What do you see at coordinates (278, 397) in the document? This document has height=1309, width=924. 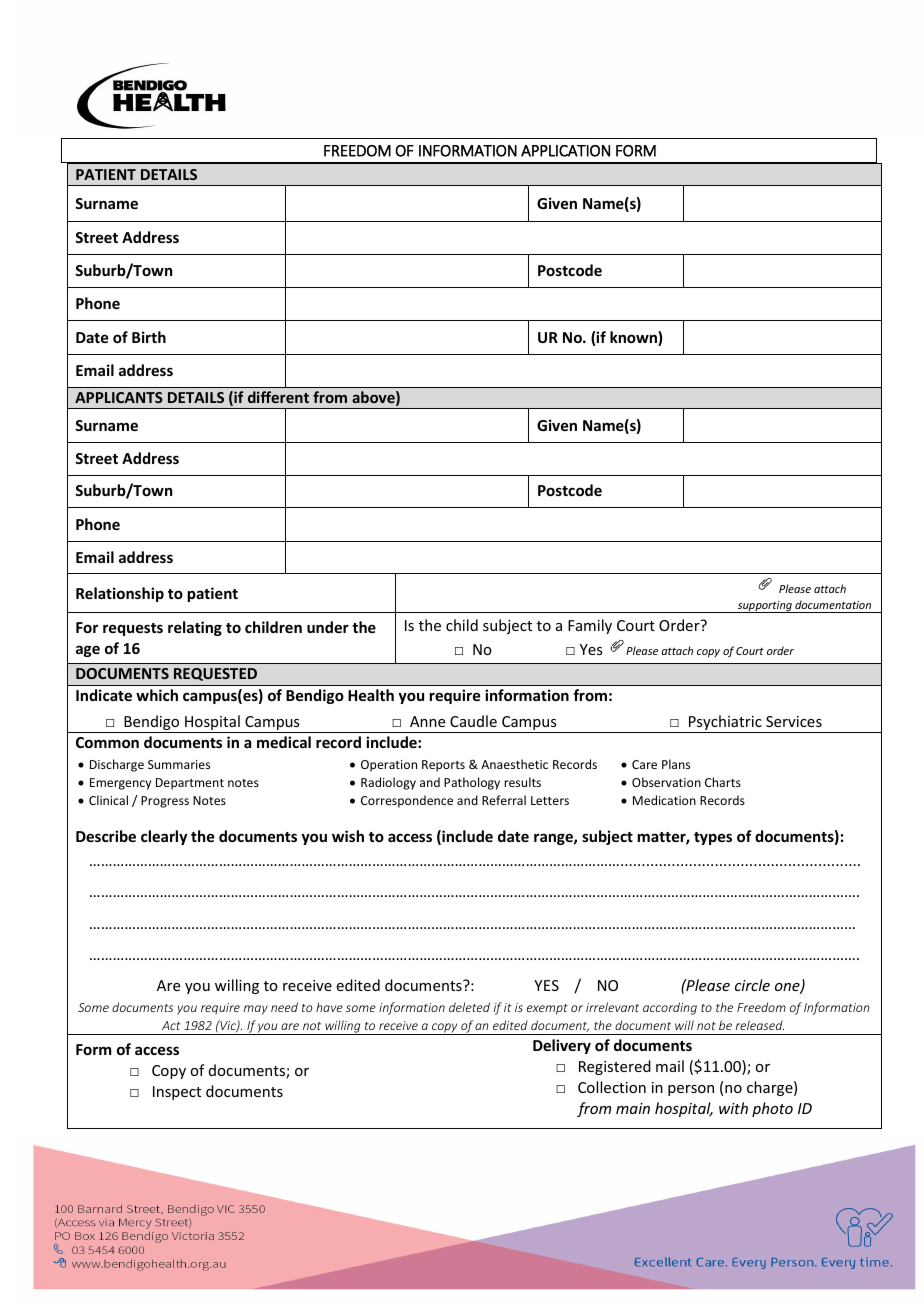 I see `different` at bounding box center [278, 397].
